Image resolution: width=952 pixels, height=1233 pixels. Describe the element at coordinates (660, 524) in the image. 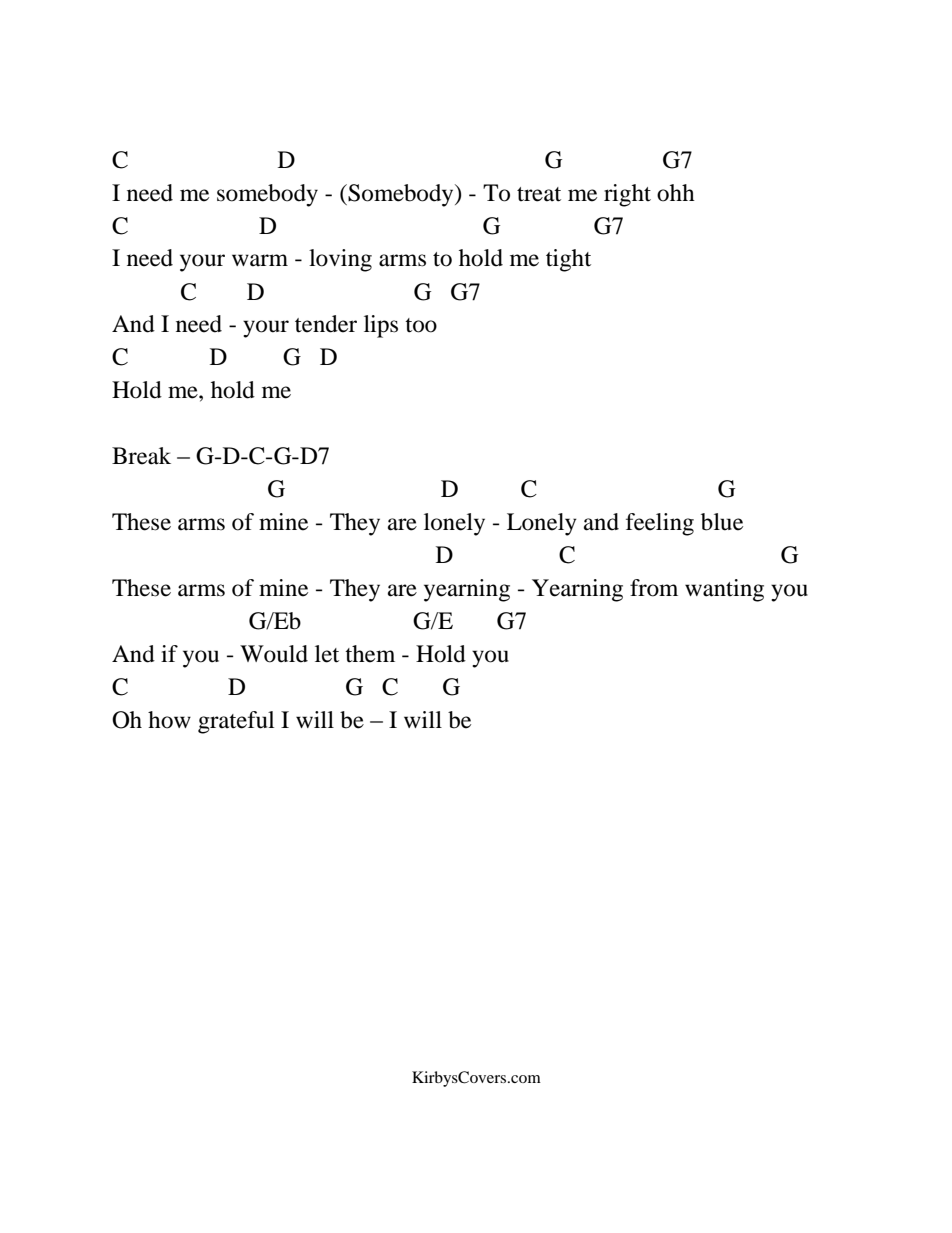

I see `feeling` at that location.
